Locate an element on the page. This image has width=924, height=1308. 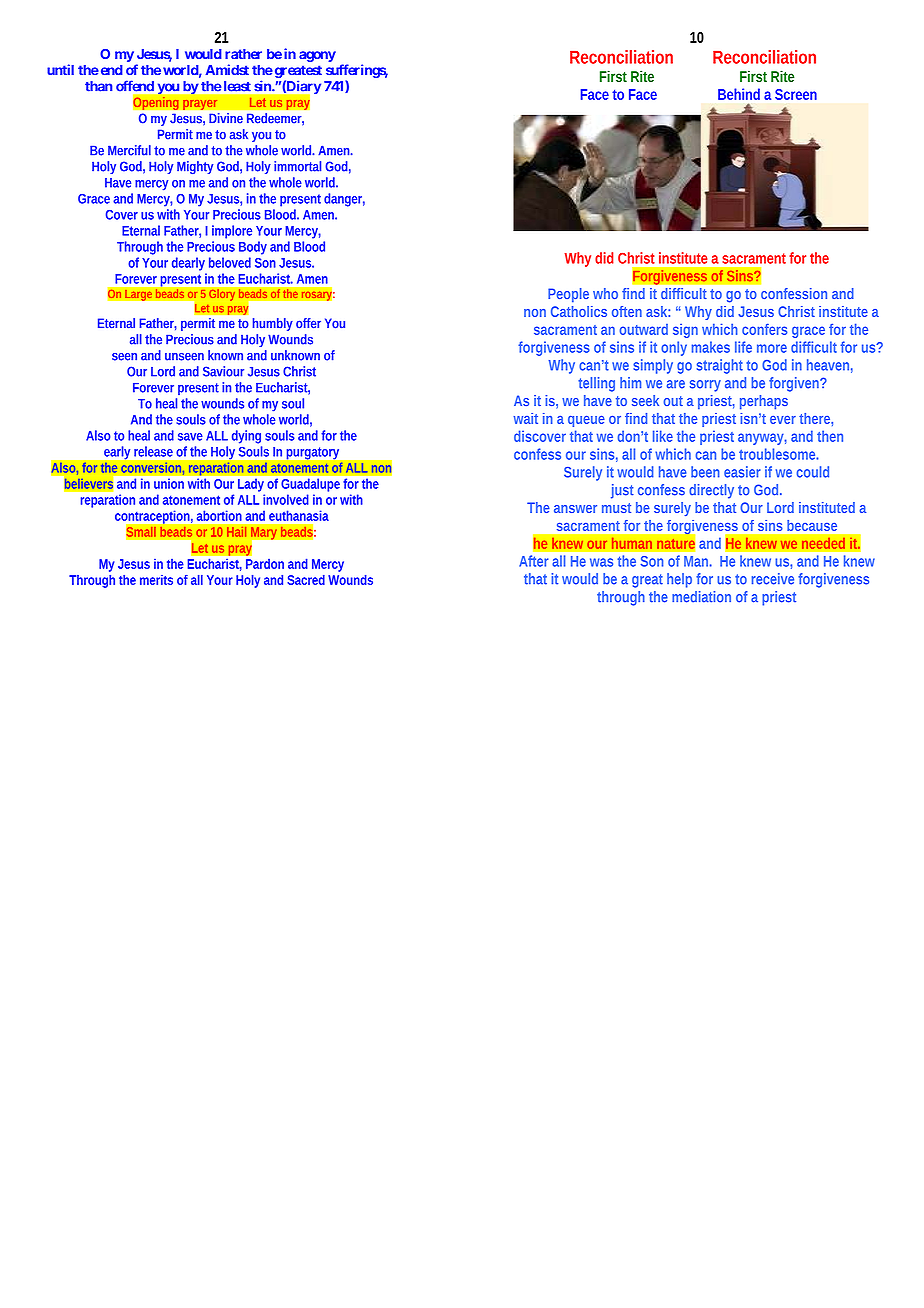
agony is located at coordinates (317, 56).
